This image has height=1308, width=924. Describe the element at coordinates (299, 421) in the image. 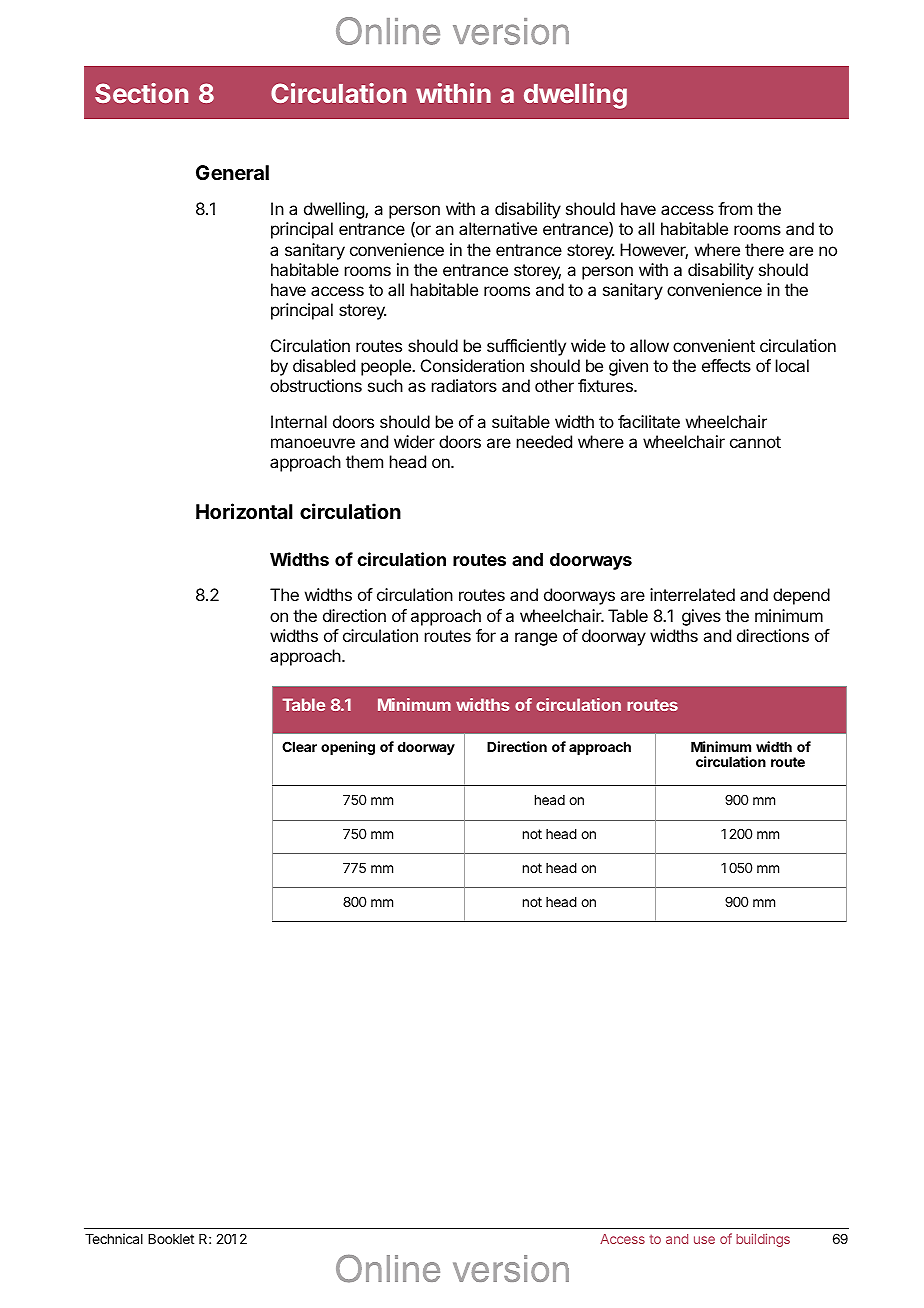

I see `Internal` at that location.
